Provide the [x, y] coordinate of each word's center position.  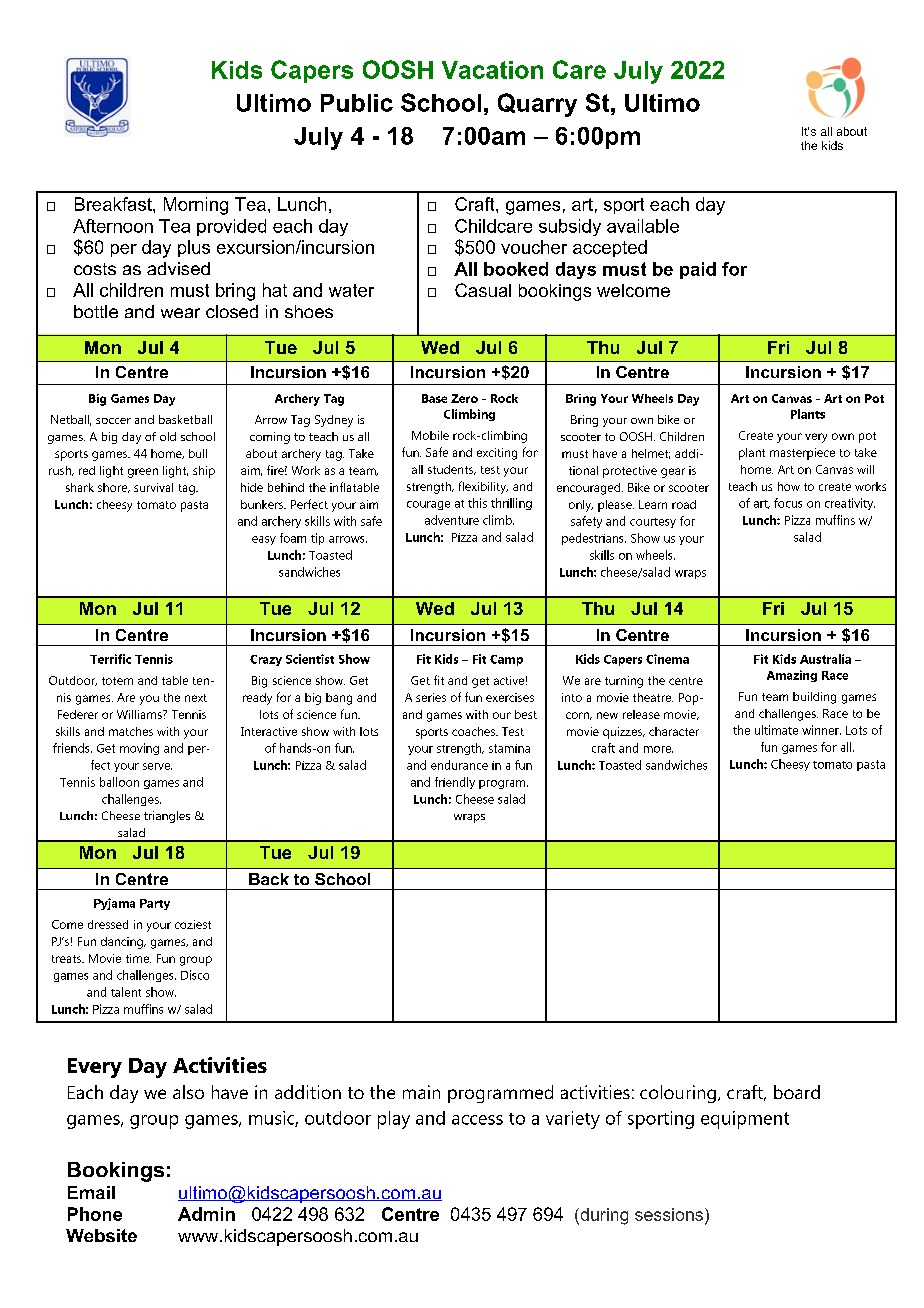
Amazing [792, 676]
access [477, 1120]
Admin [206, 1214]
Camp [506, 660]
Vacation [492, 70]
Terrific [110, 659]
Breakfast [114, 204]
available [643, 226]
